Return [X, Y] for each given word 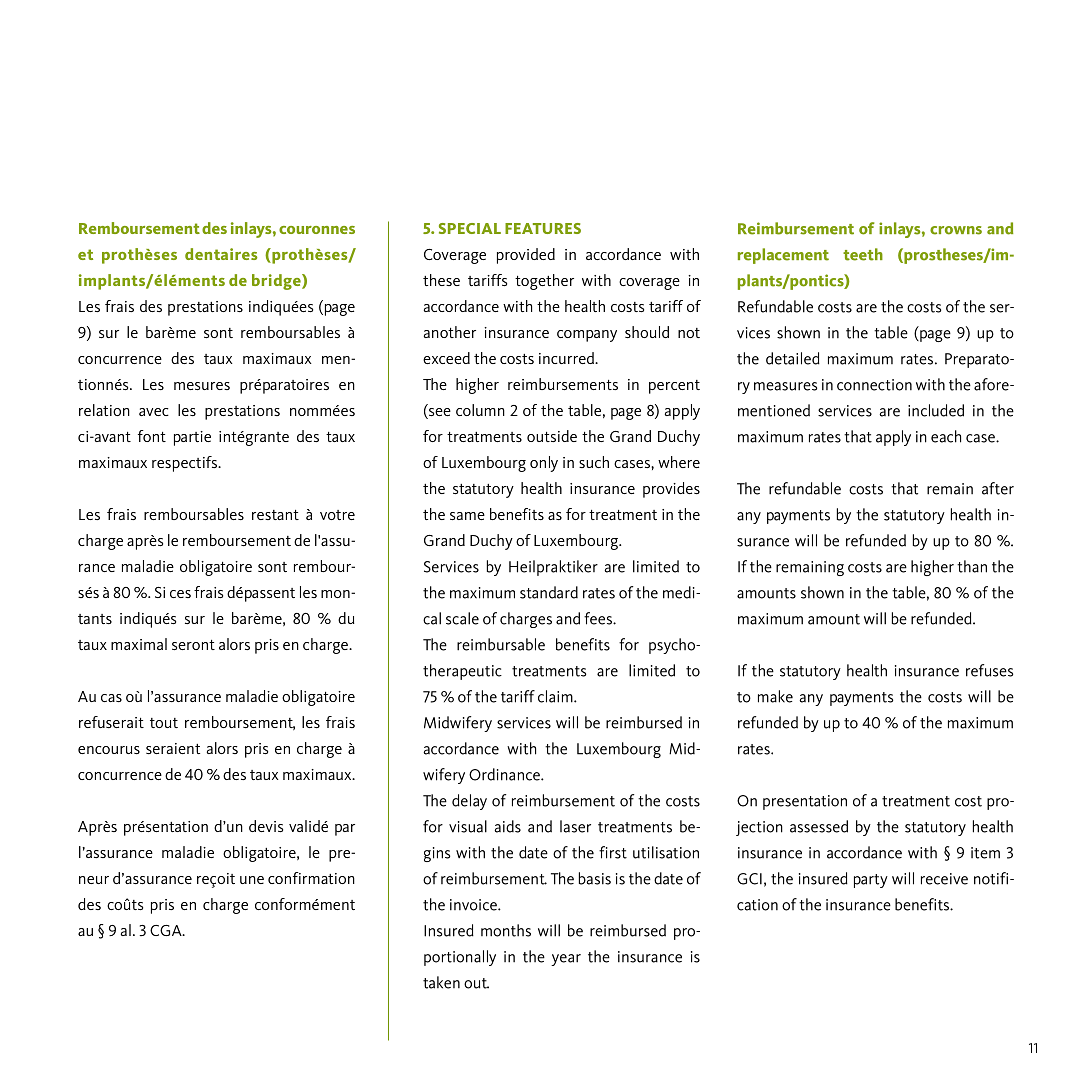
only [544, 464]
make [775, 696]
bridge [277, 282]
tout [164, 723]
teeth [863, 254]
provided [526, 256]
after [998, 488]
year [566, 960]
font [152, 436]
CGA [167, 930]
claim [556, 696]
